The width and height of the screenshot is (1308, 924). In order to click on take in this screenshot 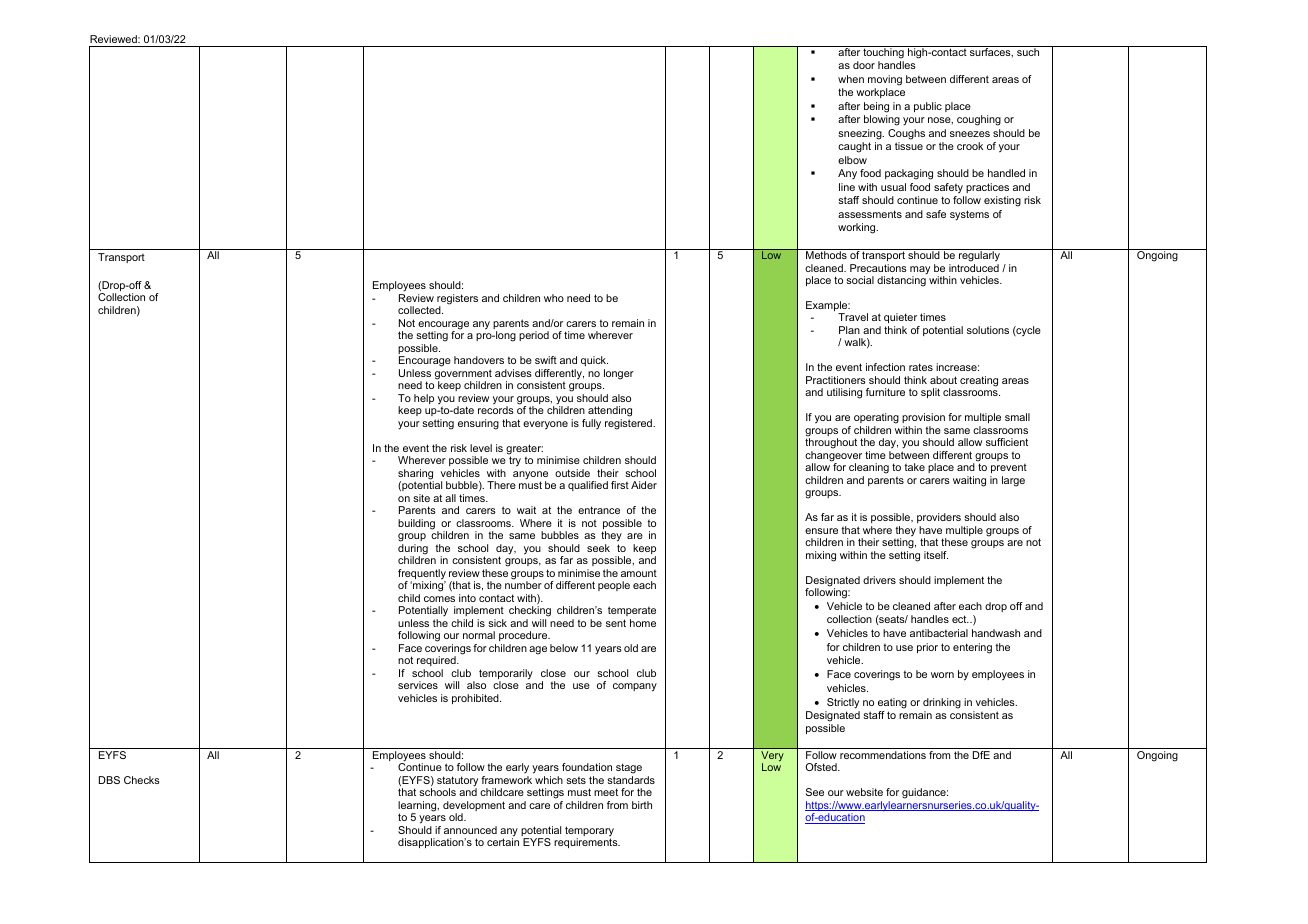, I will do `click(914, 467)`.
